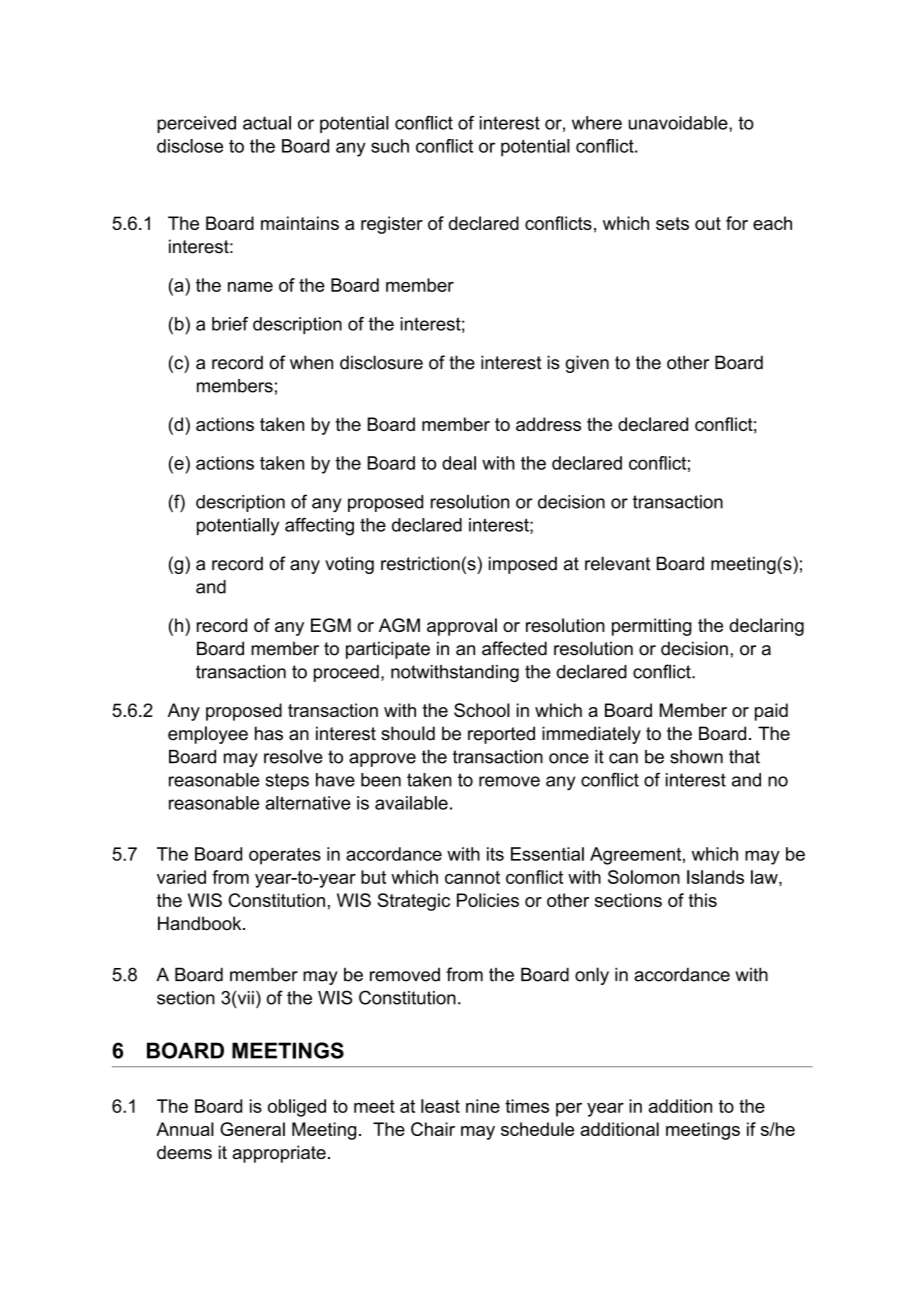 The width and height of the screenshot is (924, 1307). Describe the element at coordinates (617, 563) in the screenshot. I see `relevant` at that location.
